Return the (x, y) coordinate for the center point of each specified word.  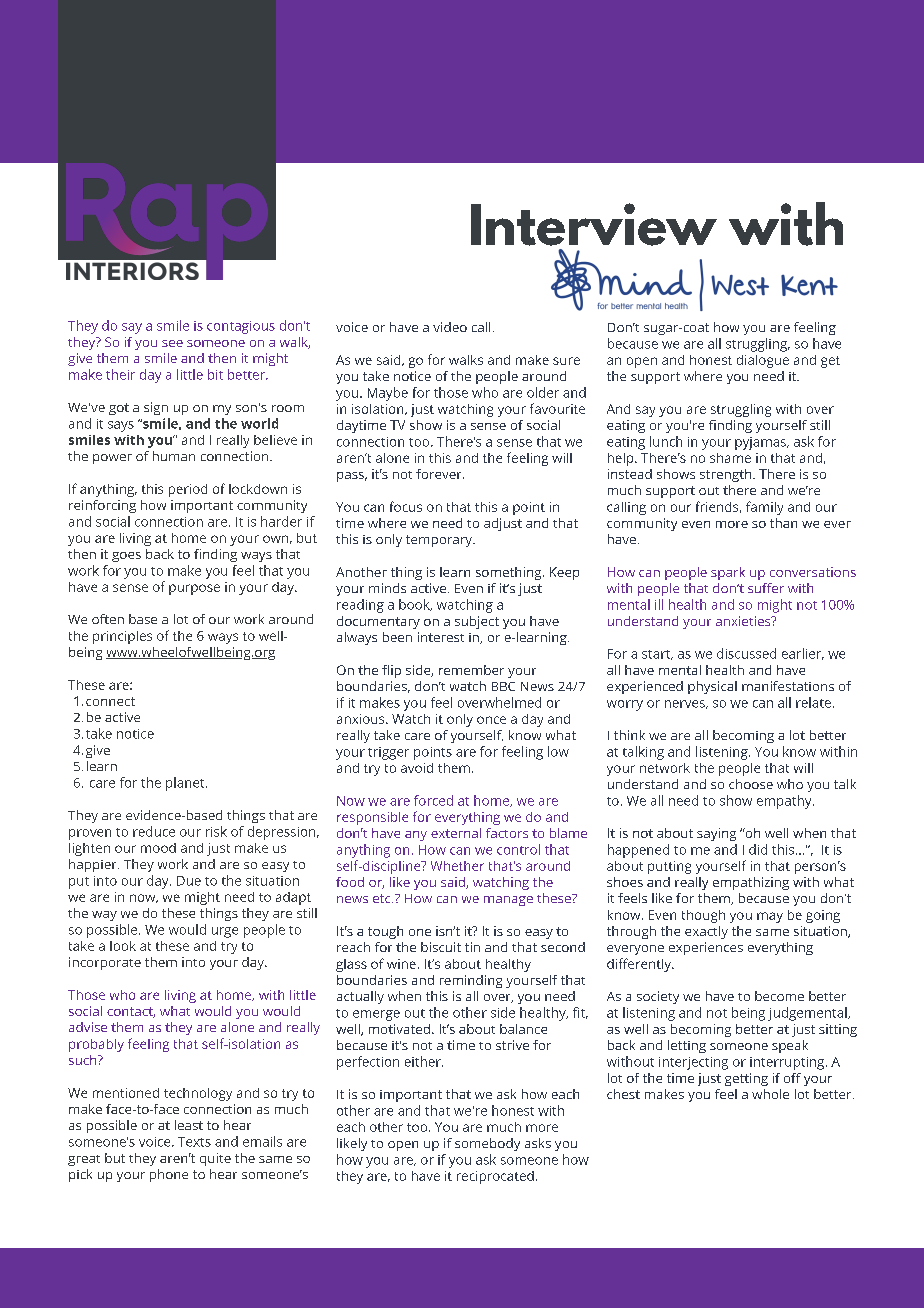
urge (225, 932)
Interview (594, 224)
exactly (706, 932)
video (450, 327)
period (188, 490)
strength (727, 475)
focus (406, 506)
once (491, 720)
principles (122, 637)
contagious (241, 327)
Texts (194, 1142)
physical (712, 687)
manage (508, 901)
